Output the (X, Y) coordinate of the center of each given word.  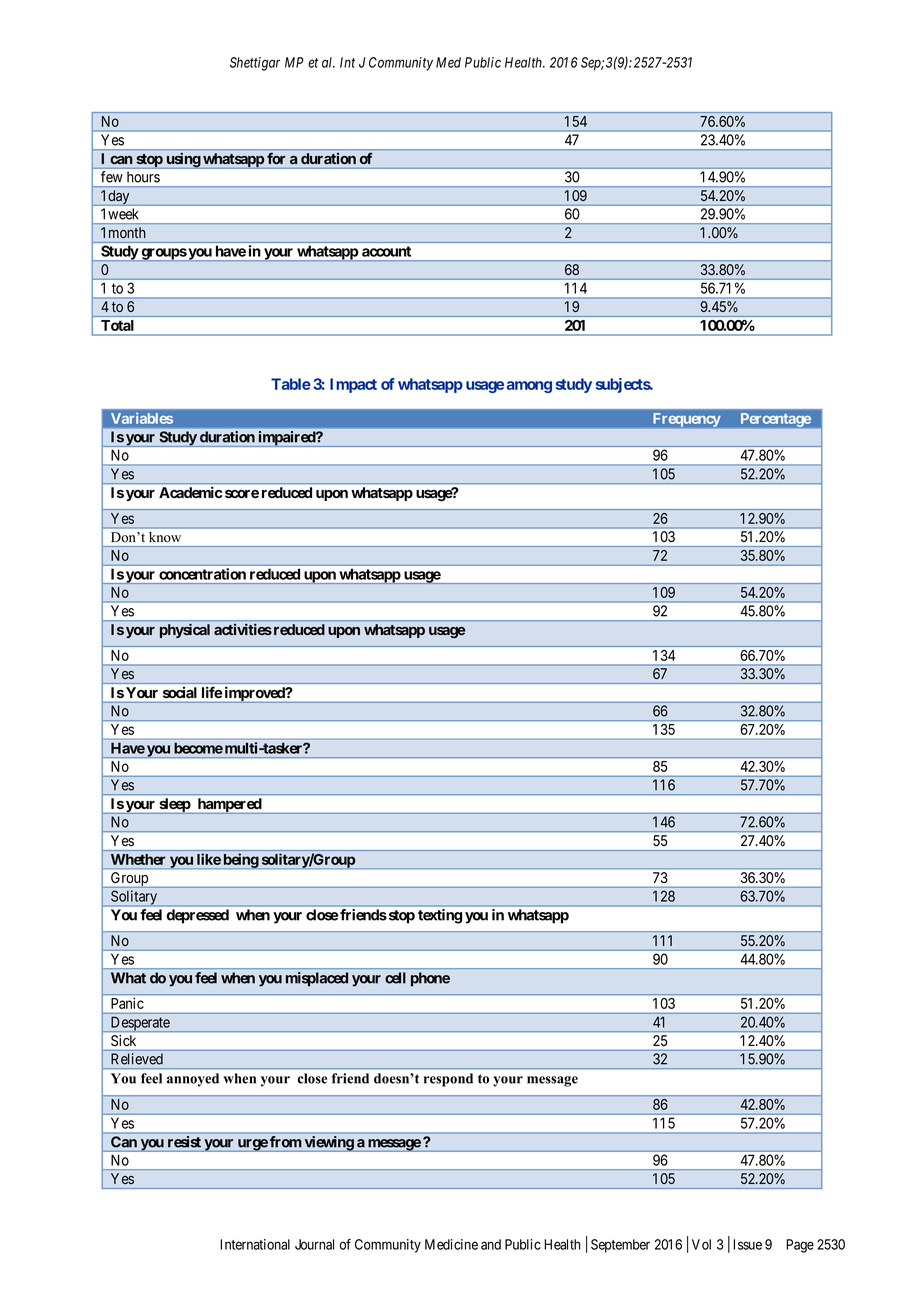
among (529, 387)
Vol (701, 1244)
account (386, 251)
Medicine (451, 1244)
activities (243, 629)
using (183, 160)
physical (185, 631)
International (255, 1244)
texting (440, 916)
